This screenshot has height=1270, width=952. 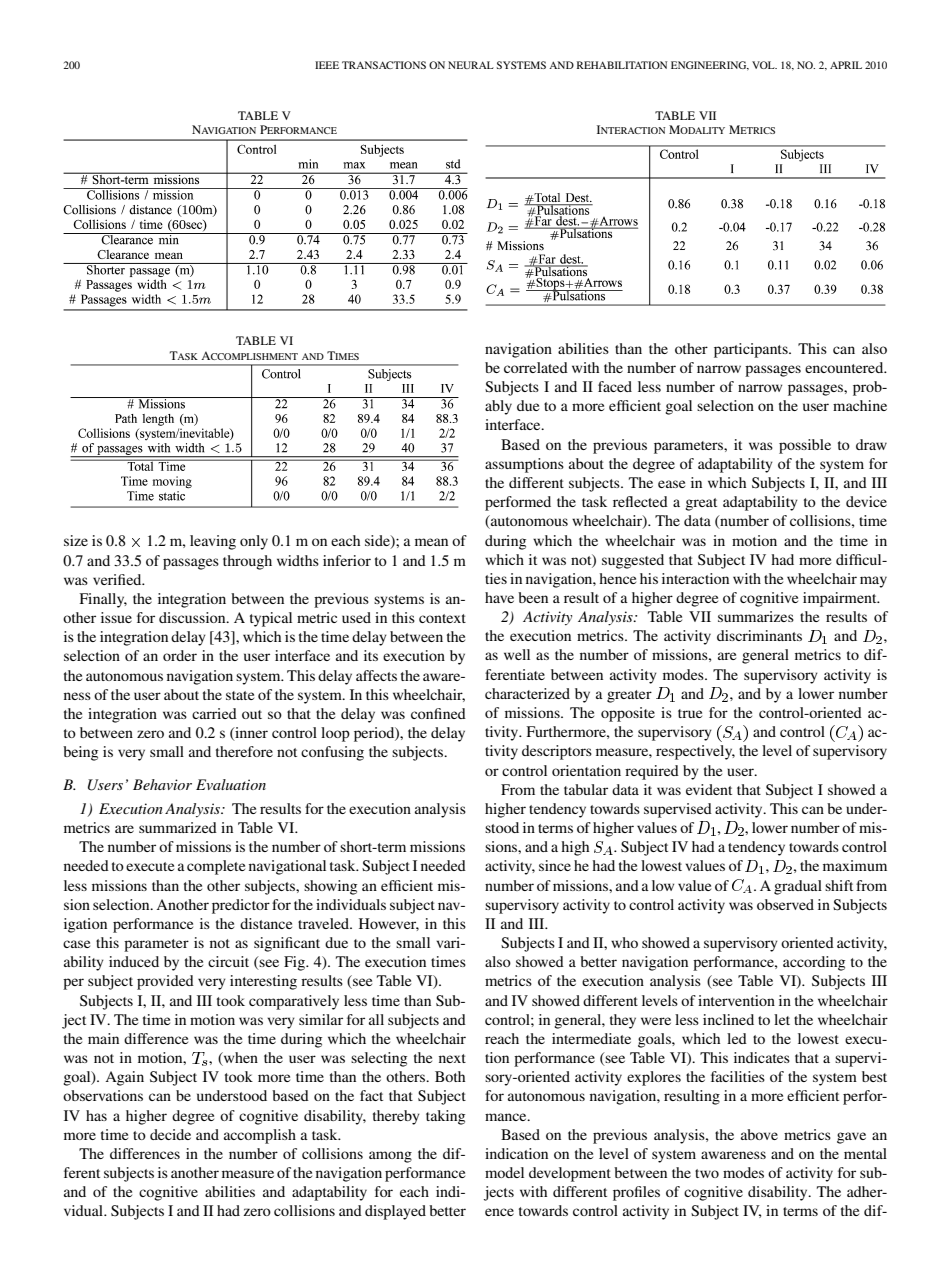 I want to click on IEEE, so click(x=327, y=65).
